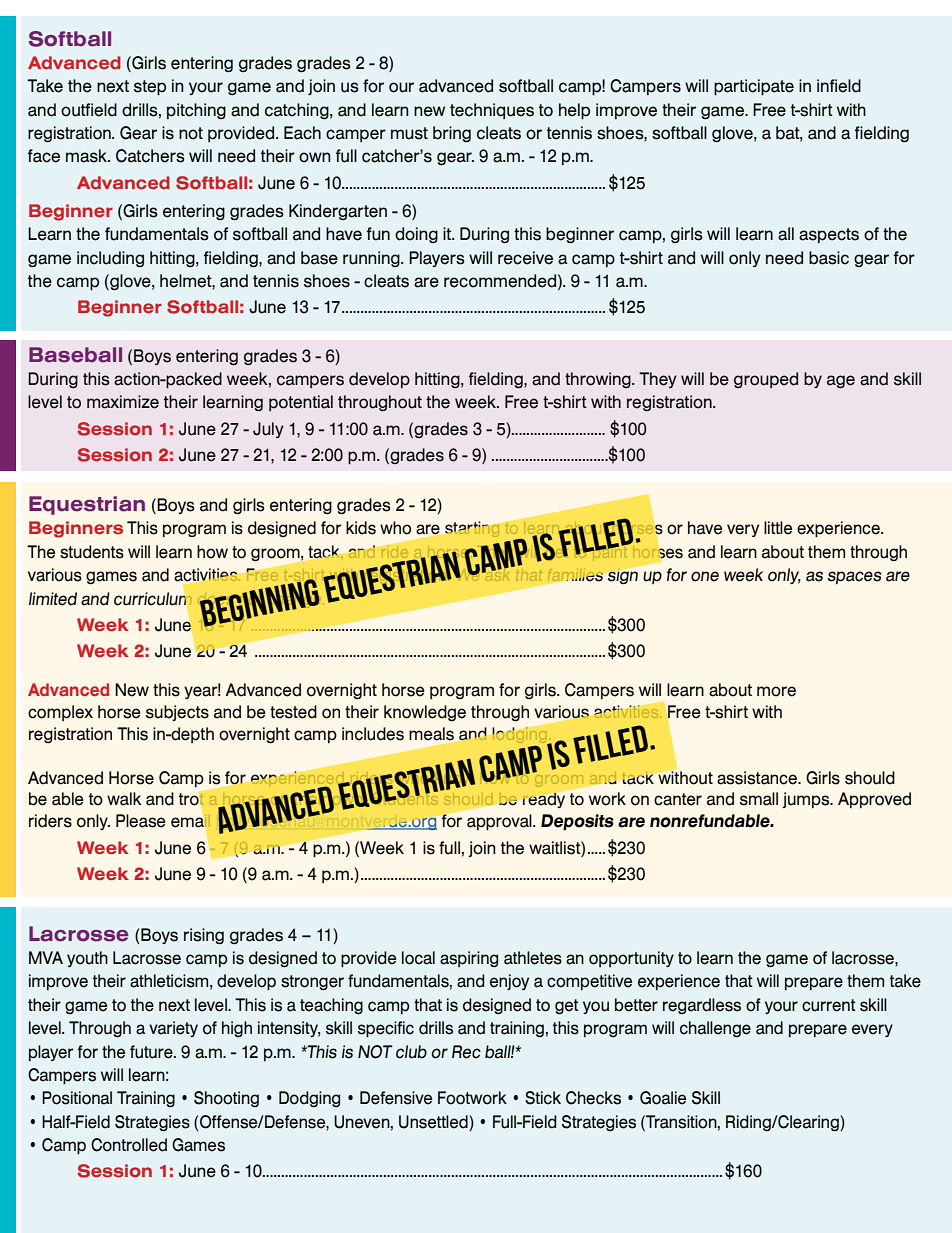 The height and width of the screenshot is (1233, 952). Describe the element at coordinates (766, 380) in the screenshot. I see `grouped` at that location.
